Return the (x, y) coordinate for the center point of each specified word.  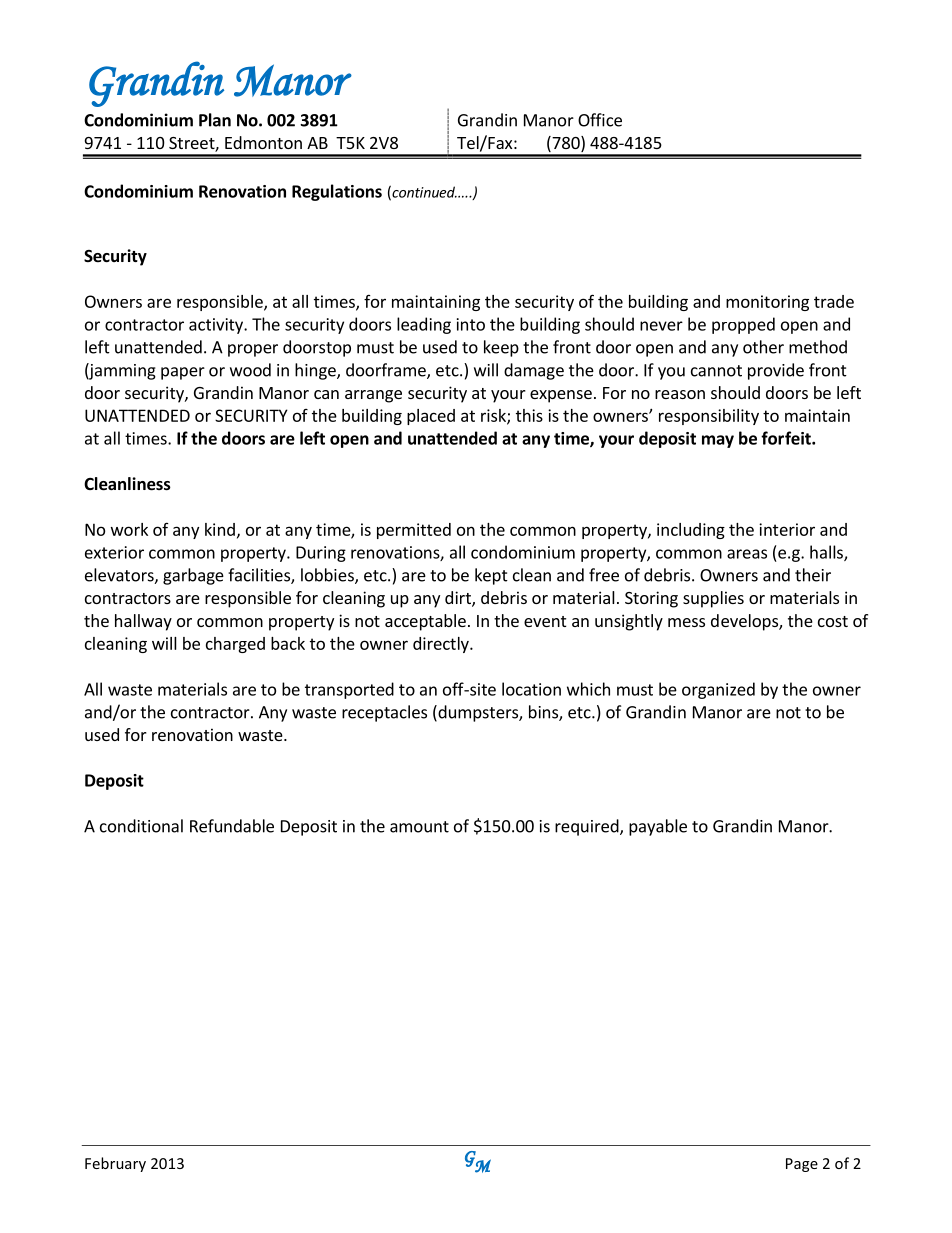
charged (235, 645)
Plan (215, 120)
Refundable (232, 826)
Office (600, 120)
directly (442, 645)
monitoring (767, 303)
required (588, 827)
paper (183, 373)
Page (802, 1165)
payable (658, 827)
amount (419, 827)
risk (494, 416)
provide (776, 371)
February (115, 1164)
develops (745, 622)
